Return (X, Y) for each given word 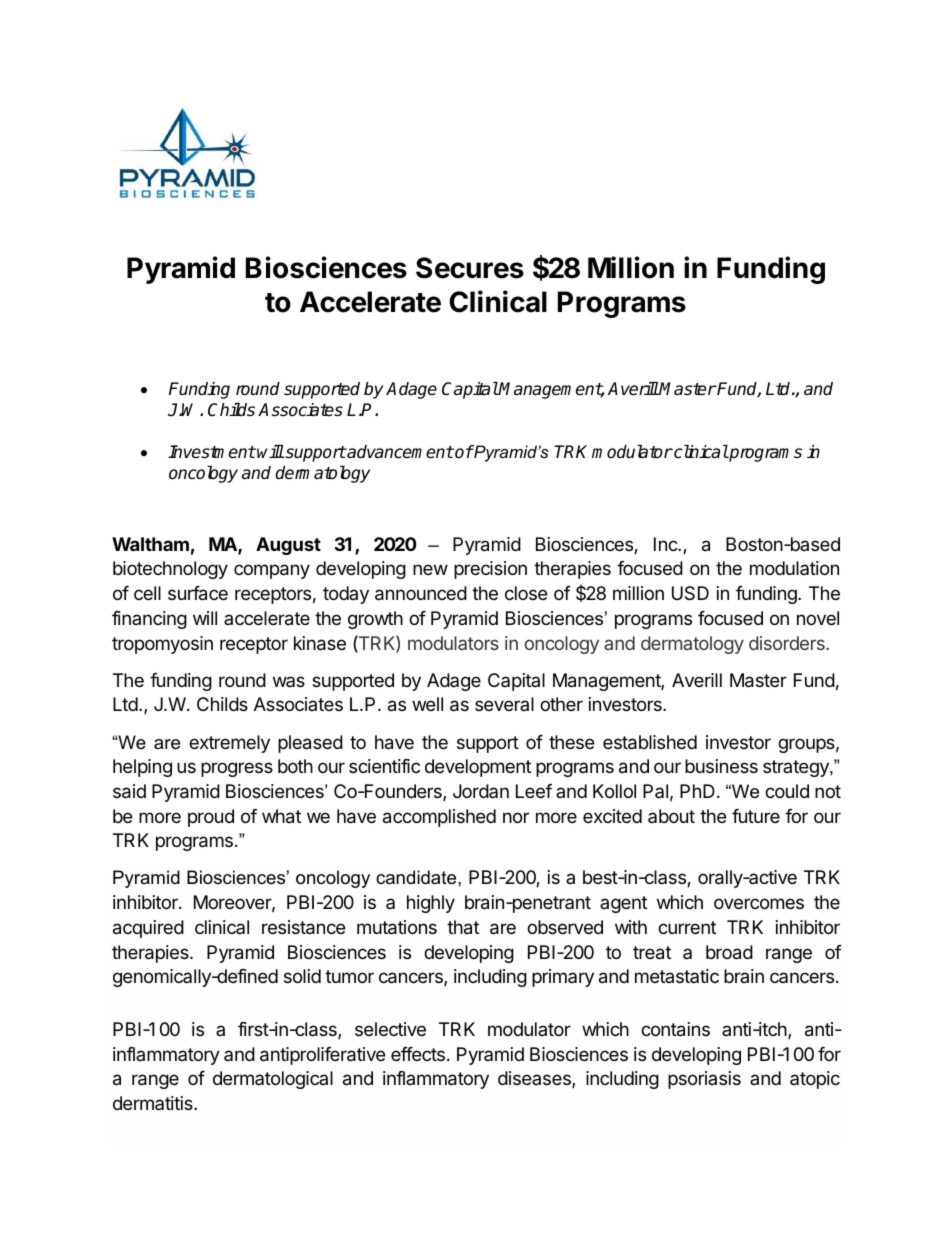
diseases (535, 1079)
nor (516, 817)
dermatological (273, 1080)
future (756, 816)
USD (690, 593)
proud (211, 818)
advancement (400, 452)
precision (490, 570)
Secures (470, 268)
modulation (794, 568)
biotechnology (170, 570)
